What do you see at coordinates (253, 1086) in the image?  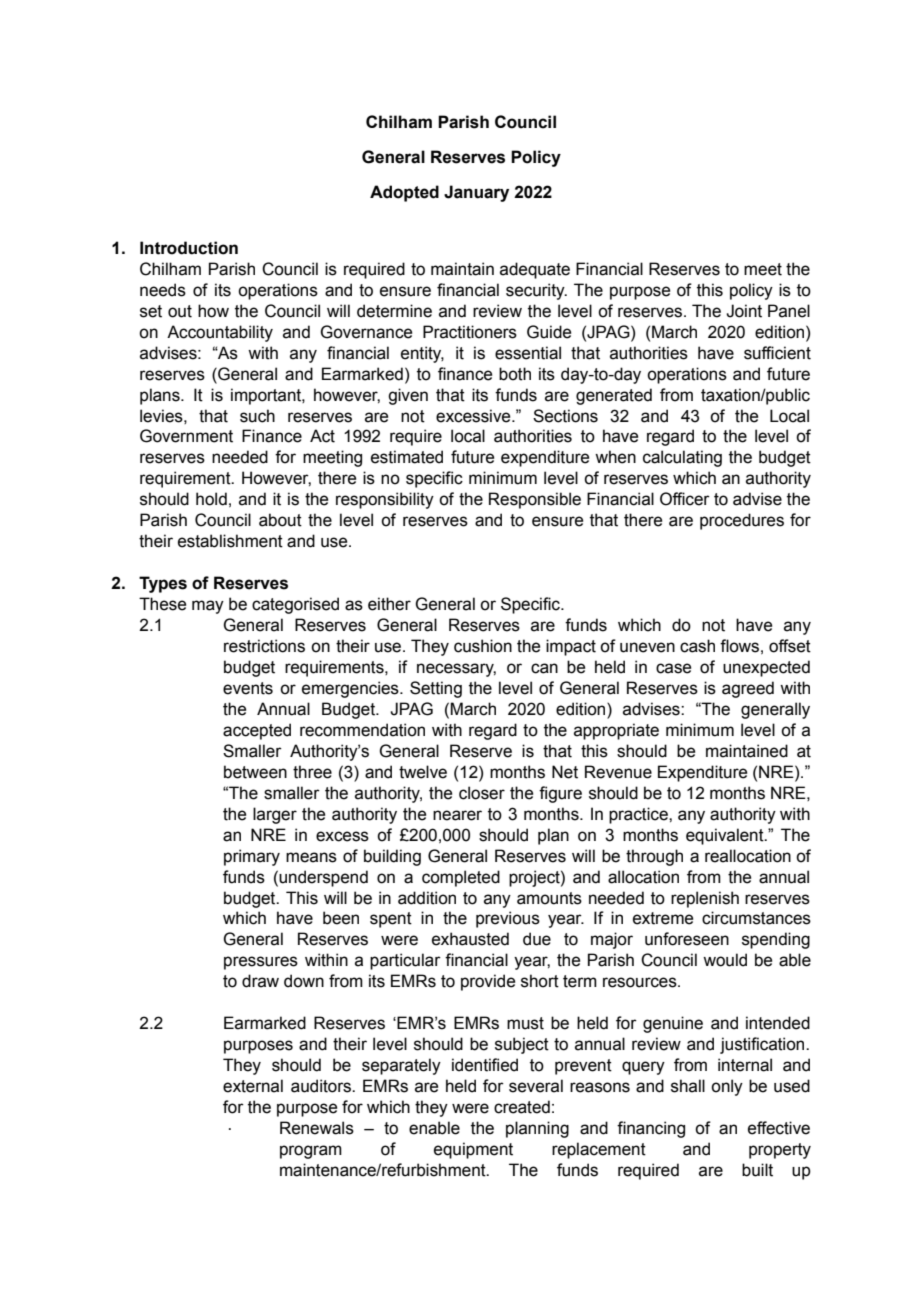 I see `external` at bounding box center [253, 1086].
